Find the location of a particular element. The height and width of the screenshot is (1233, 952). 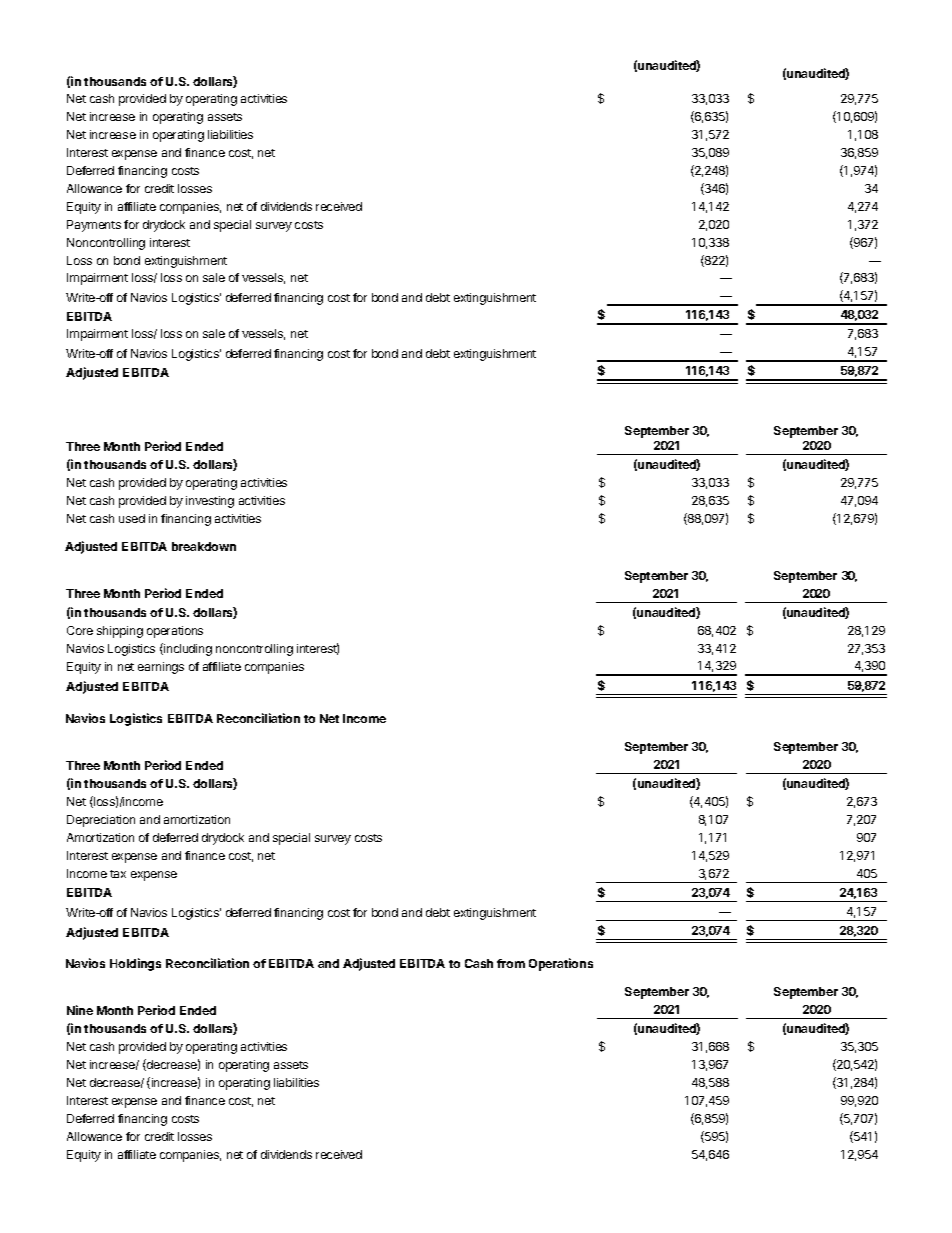

including is located at coordinates (187, 649).
